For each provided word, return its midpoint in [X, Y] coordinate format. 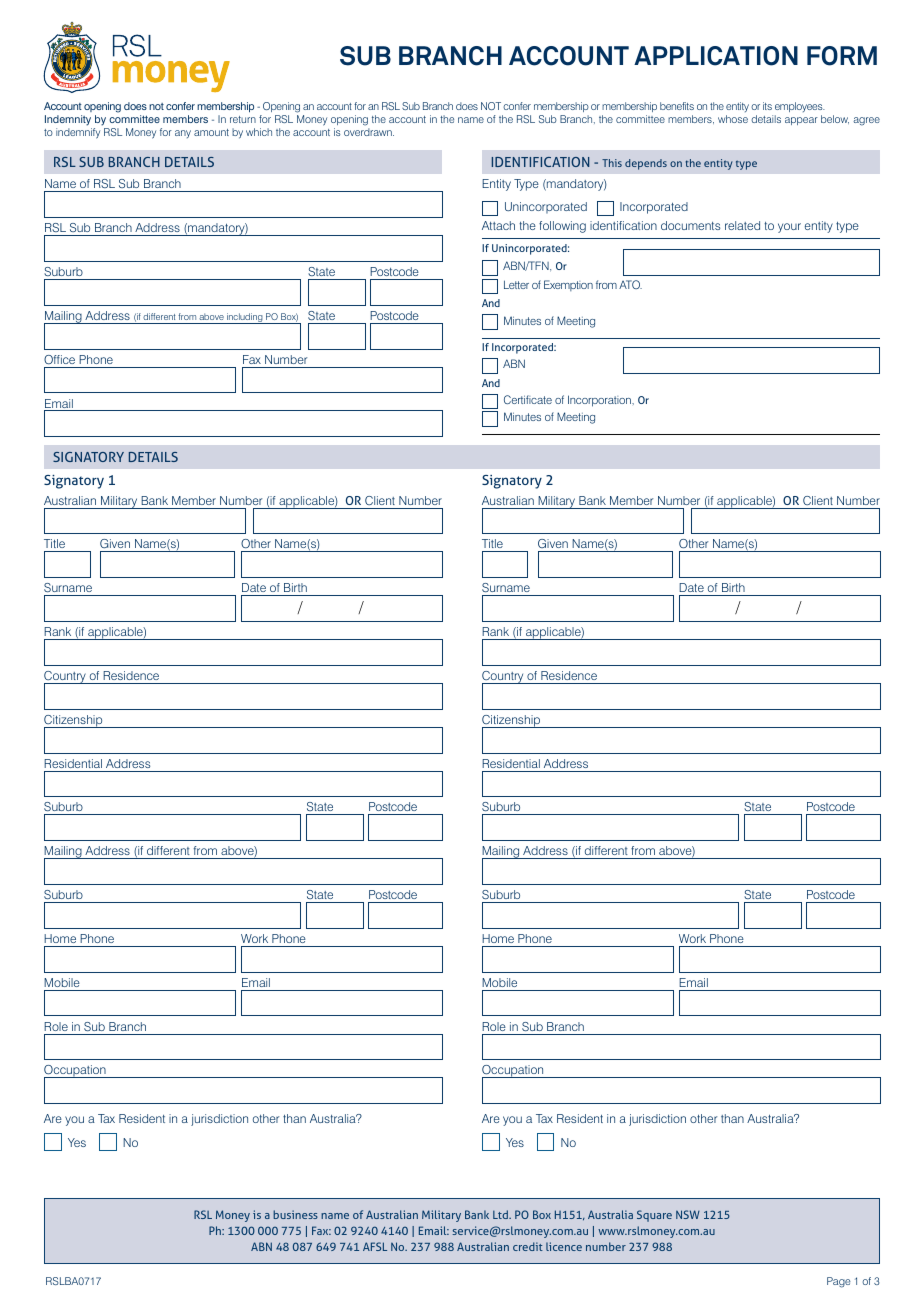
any [183, 134]
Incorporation [600, 401]
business [295, 1214]
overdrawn [369, 132]
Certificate [528, 399]
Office [59, 359]
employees [800, 109]
